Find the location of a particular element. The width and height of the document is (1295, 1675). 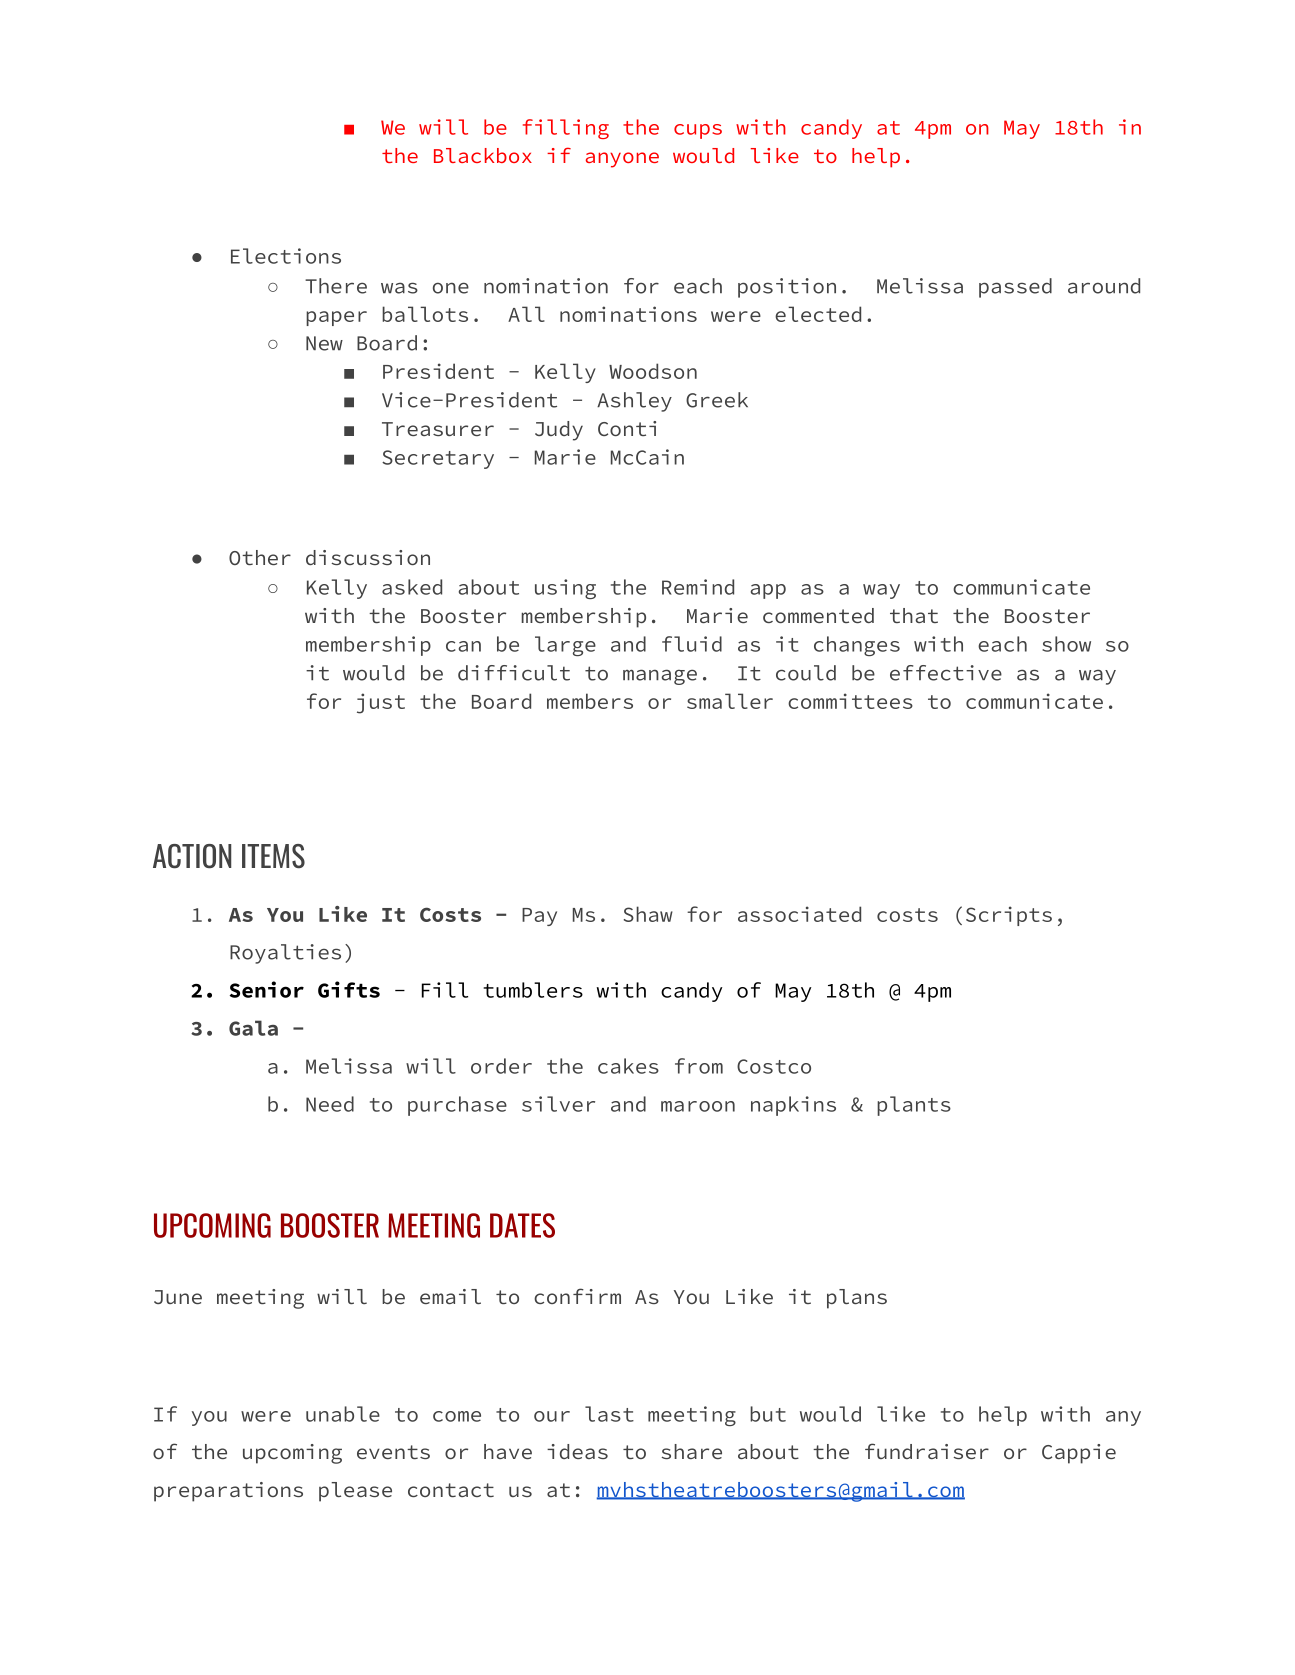

anyone is located at coordinates (622, 160).
